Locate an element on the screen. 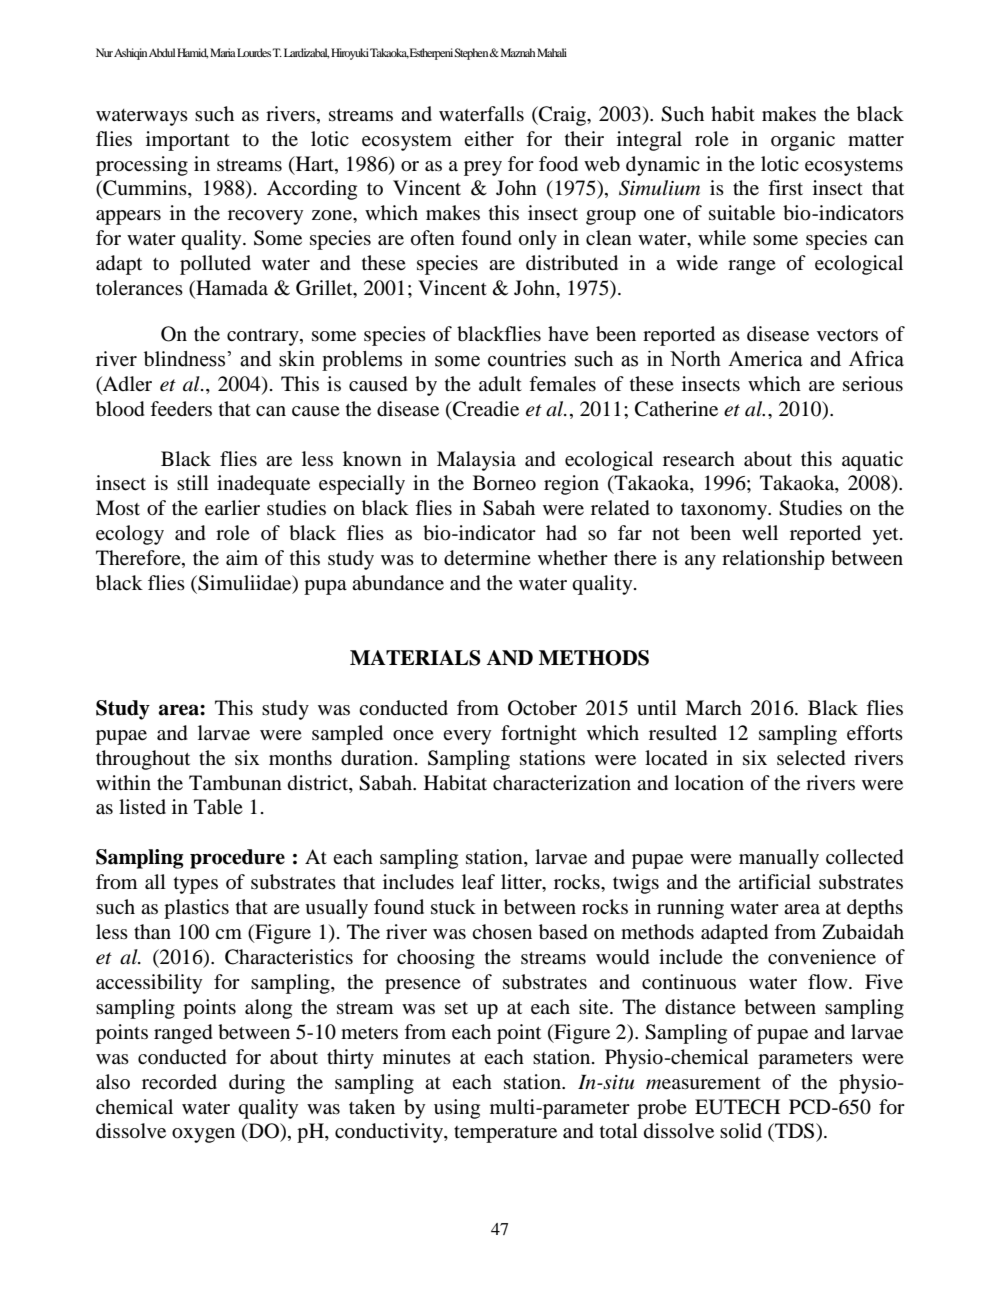  recorded is located at coordinates (179, 1082).
